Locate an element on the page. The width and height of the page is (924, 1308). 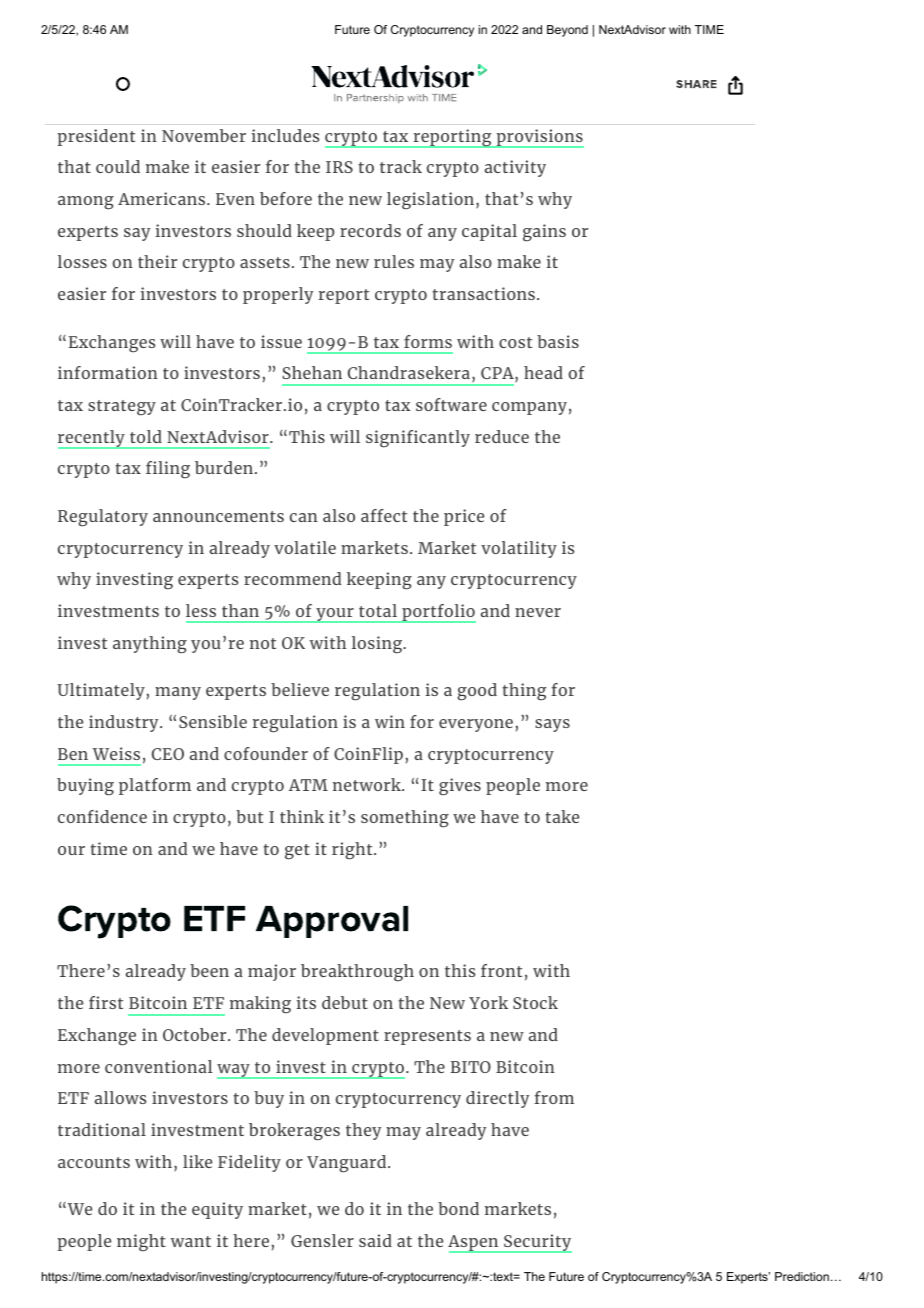
been is located at coordinates (209, 970).
